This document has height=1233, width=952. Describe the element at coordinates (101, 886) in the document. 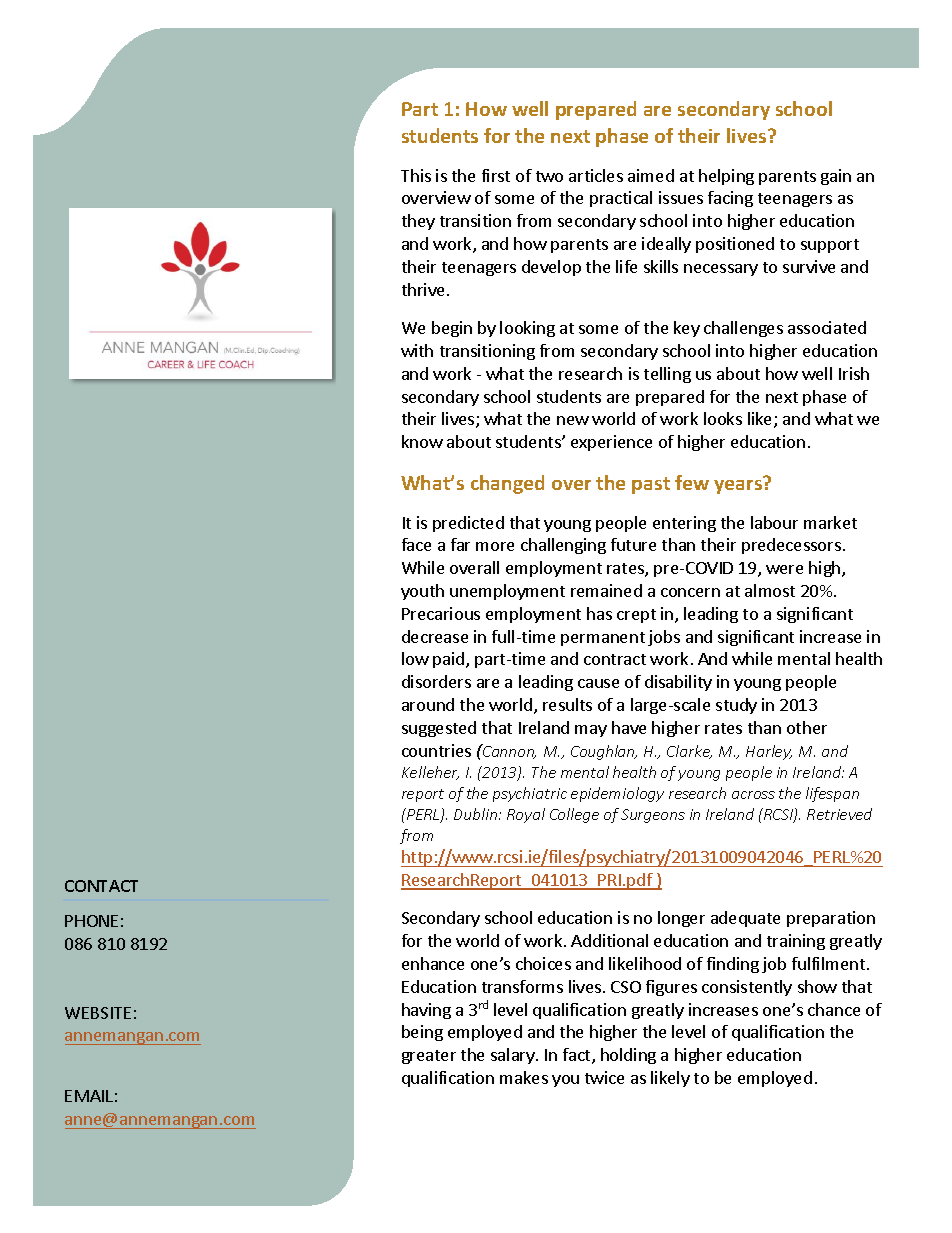

I see `CONTACT` at that location.
